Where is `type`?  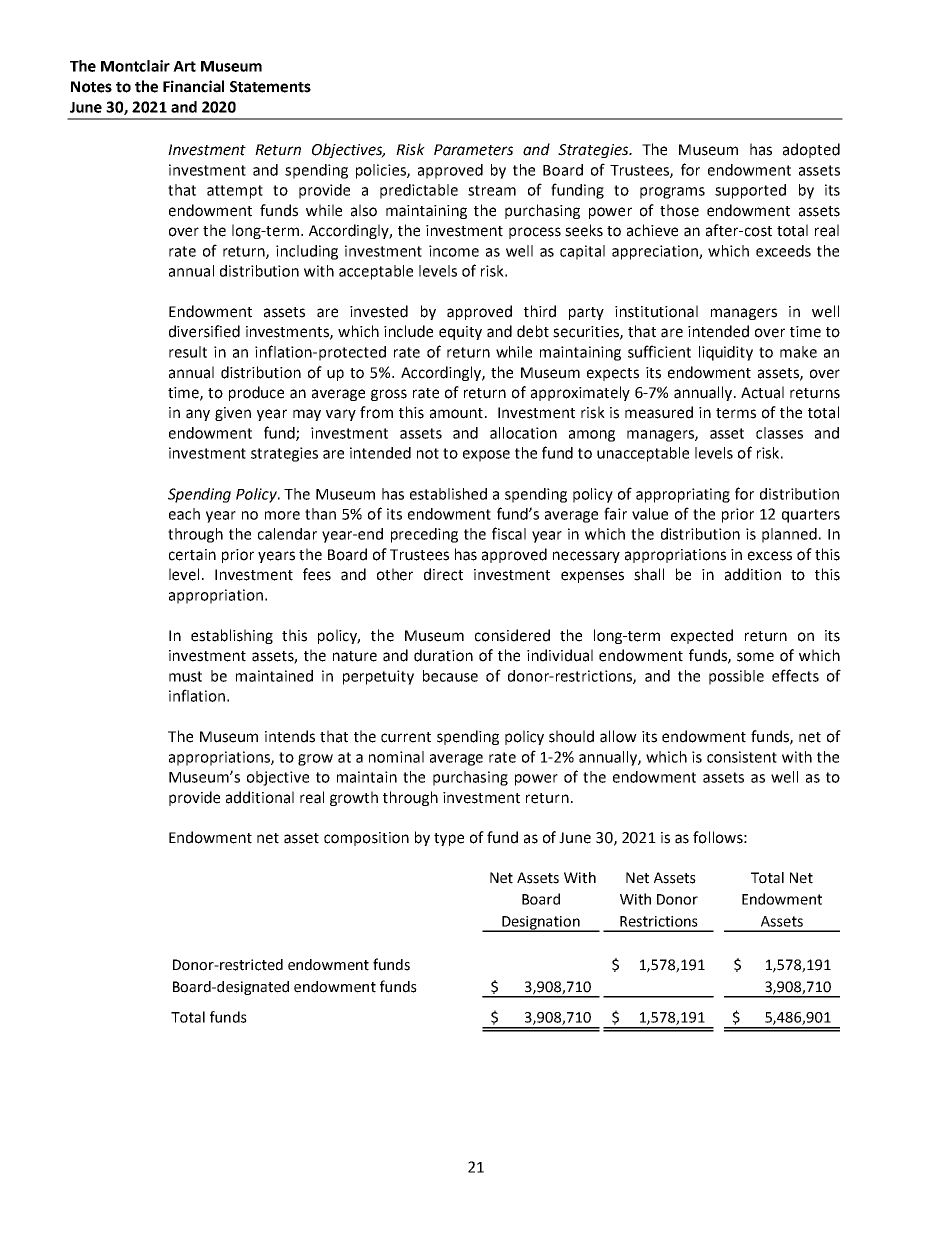
type is located at coordinates (449, 839).
